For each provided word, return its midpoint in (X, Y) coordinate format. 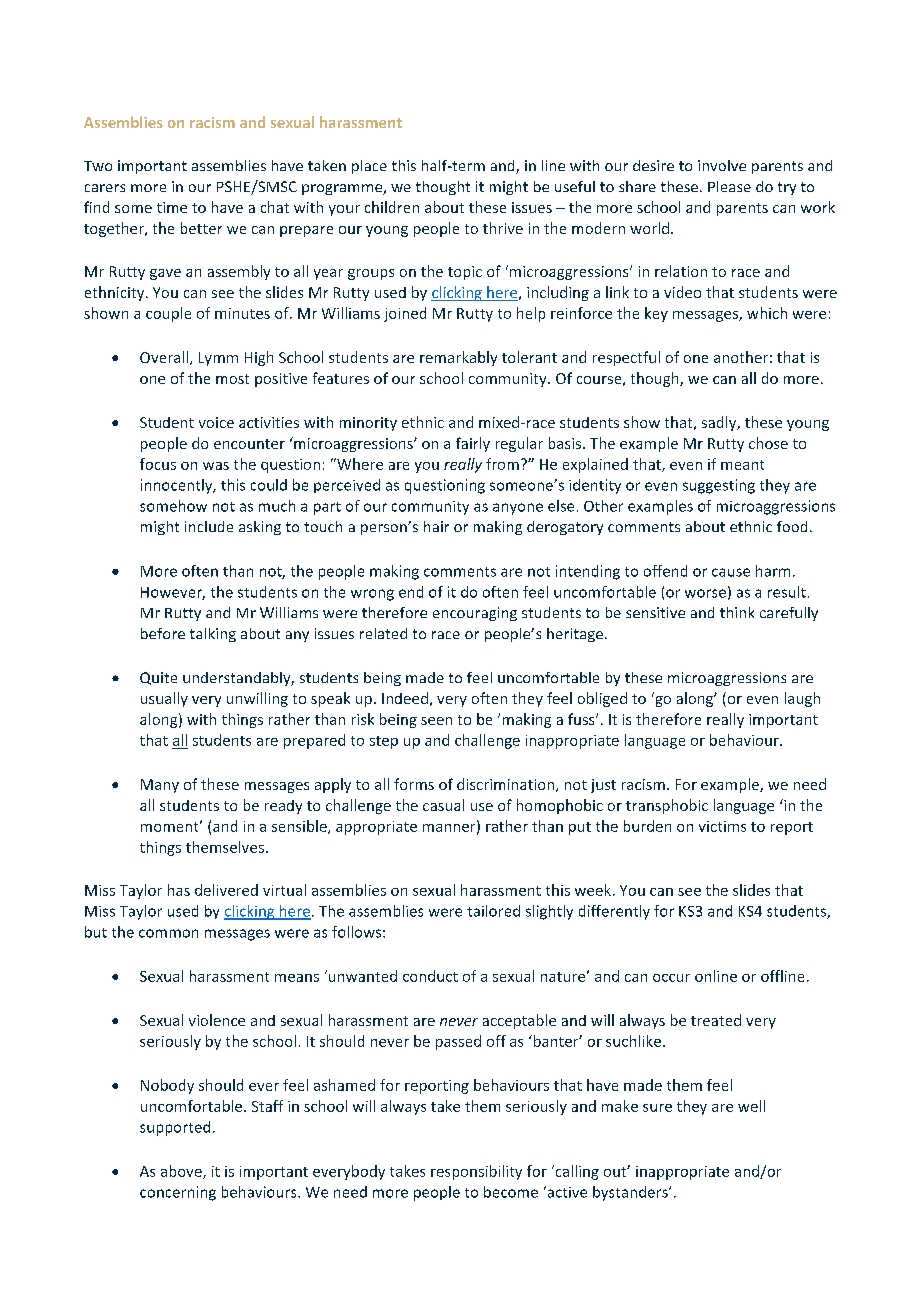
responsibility (476, 1172)
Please (729, 186)
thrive (503, 228)
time (172, 207)
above (182, 1172)
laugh (802, 699)
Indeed (405, 698)
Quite (158, 678)
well (751, 1106)
